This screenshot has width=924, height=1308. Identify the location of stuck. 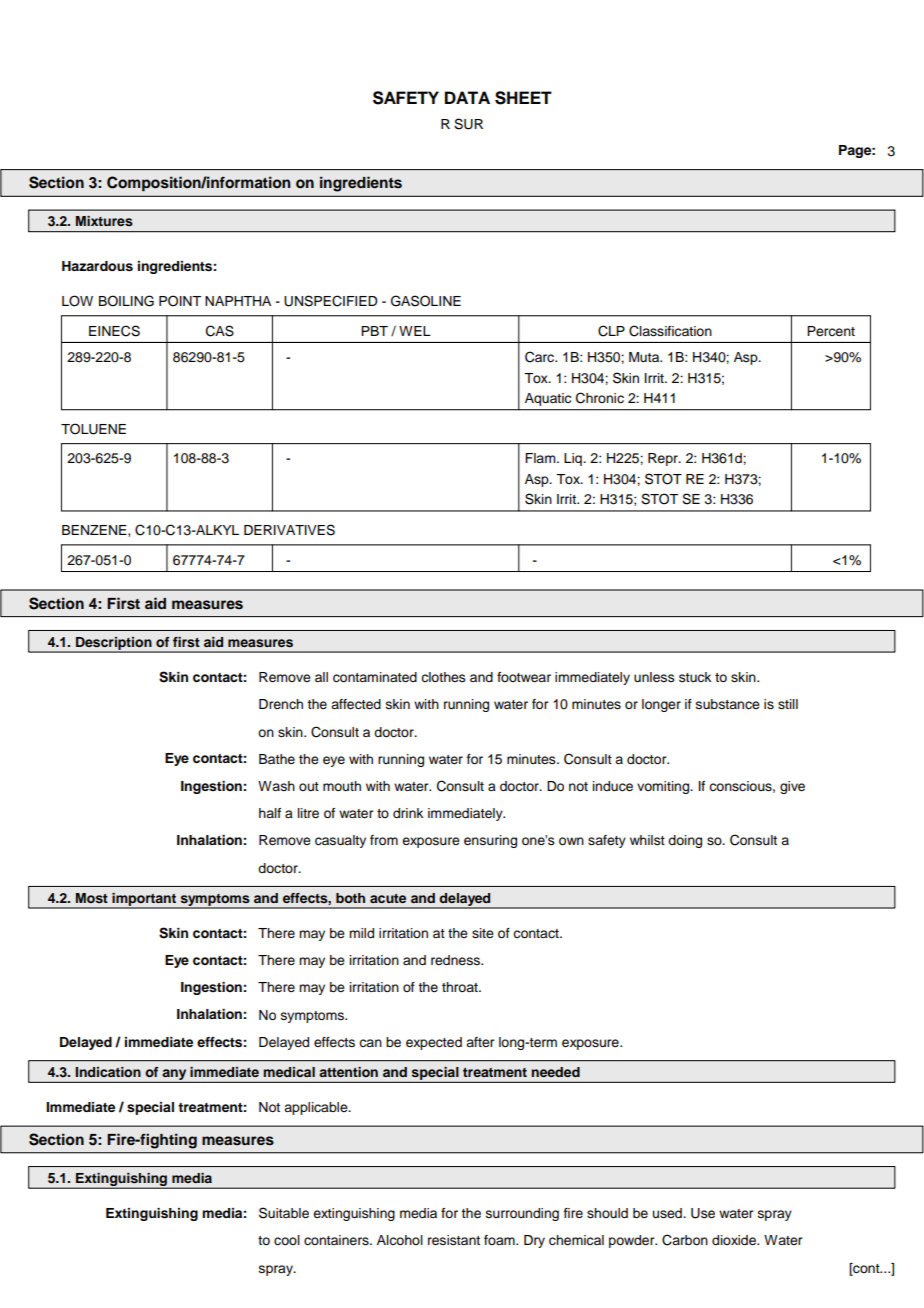
(695, 677).
